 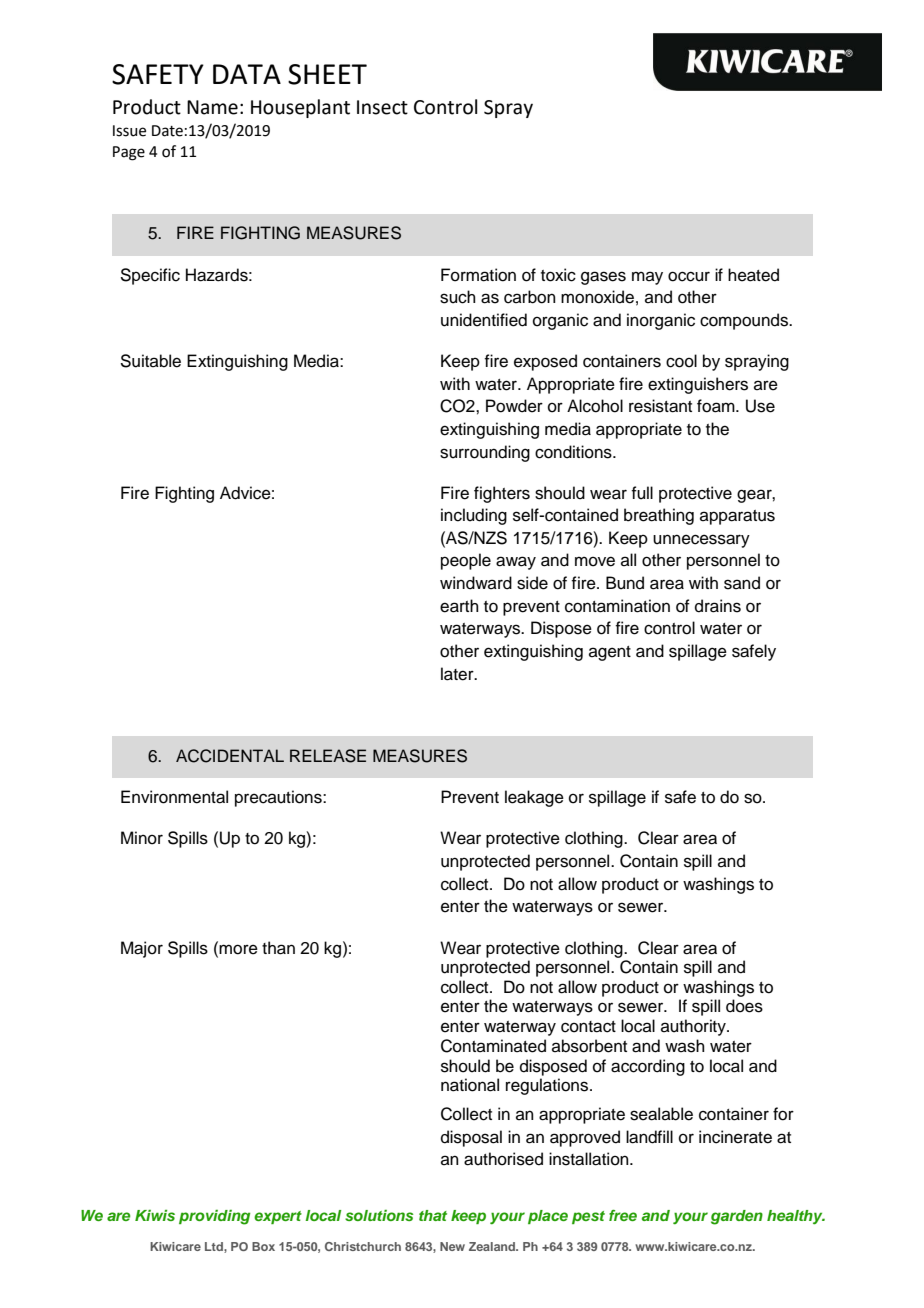 What do you see at coordinates (737, 1217) in the page?
I see `garden` at bounding box center [737, 1217].
